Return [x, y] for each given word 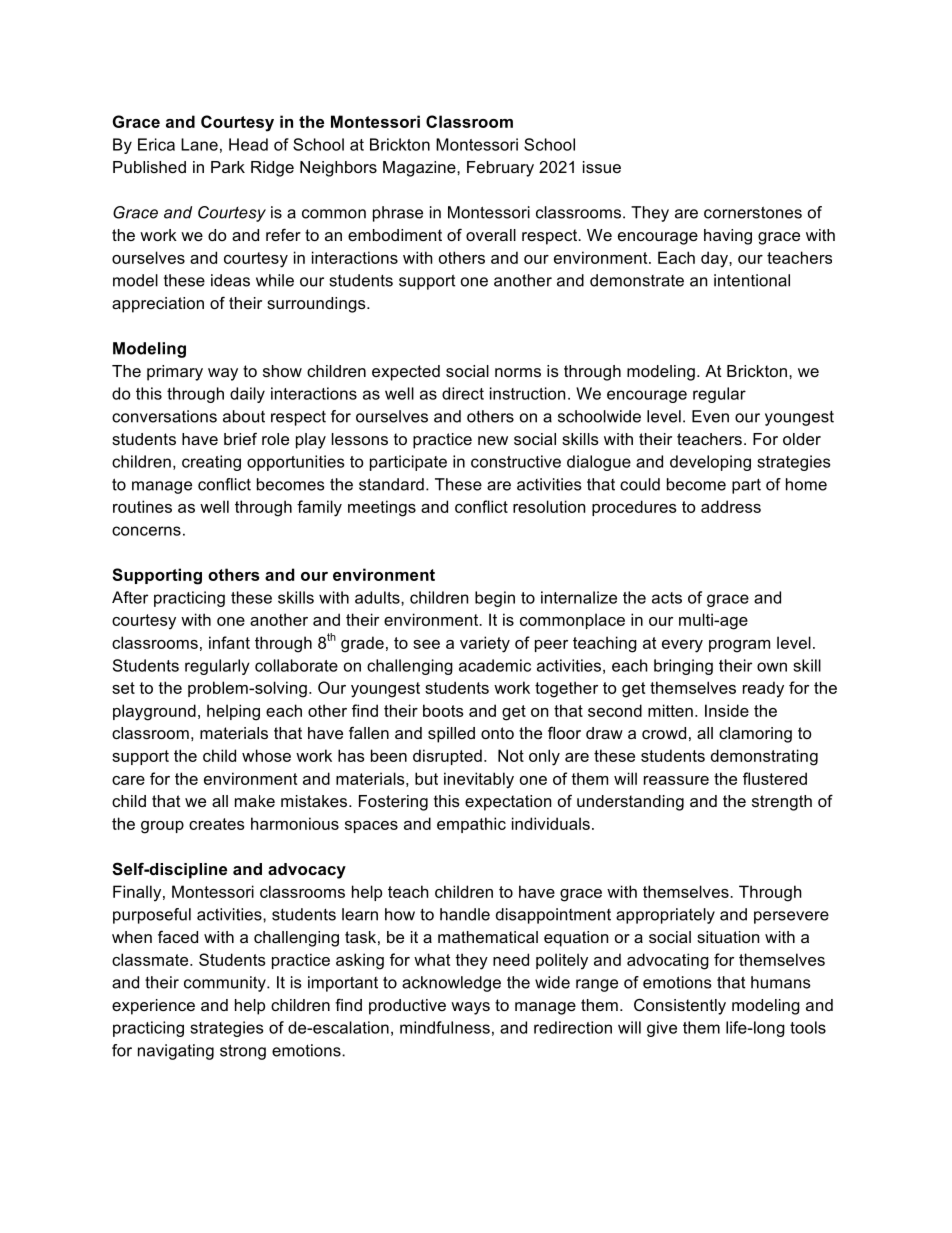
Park [228, 167]
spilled [451, 735]
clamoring [755, 735]
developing [710, 463]
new [493, 440]
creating [211, 463]
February [500, 169]
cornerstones [753, 212]
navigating [176, 1052]
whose [266, 755]
